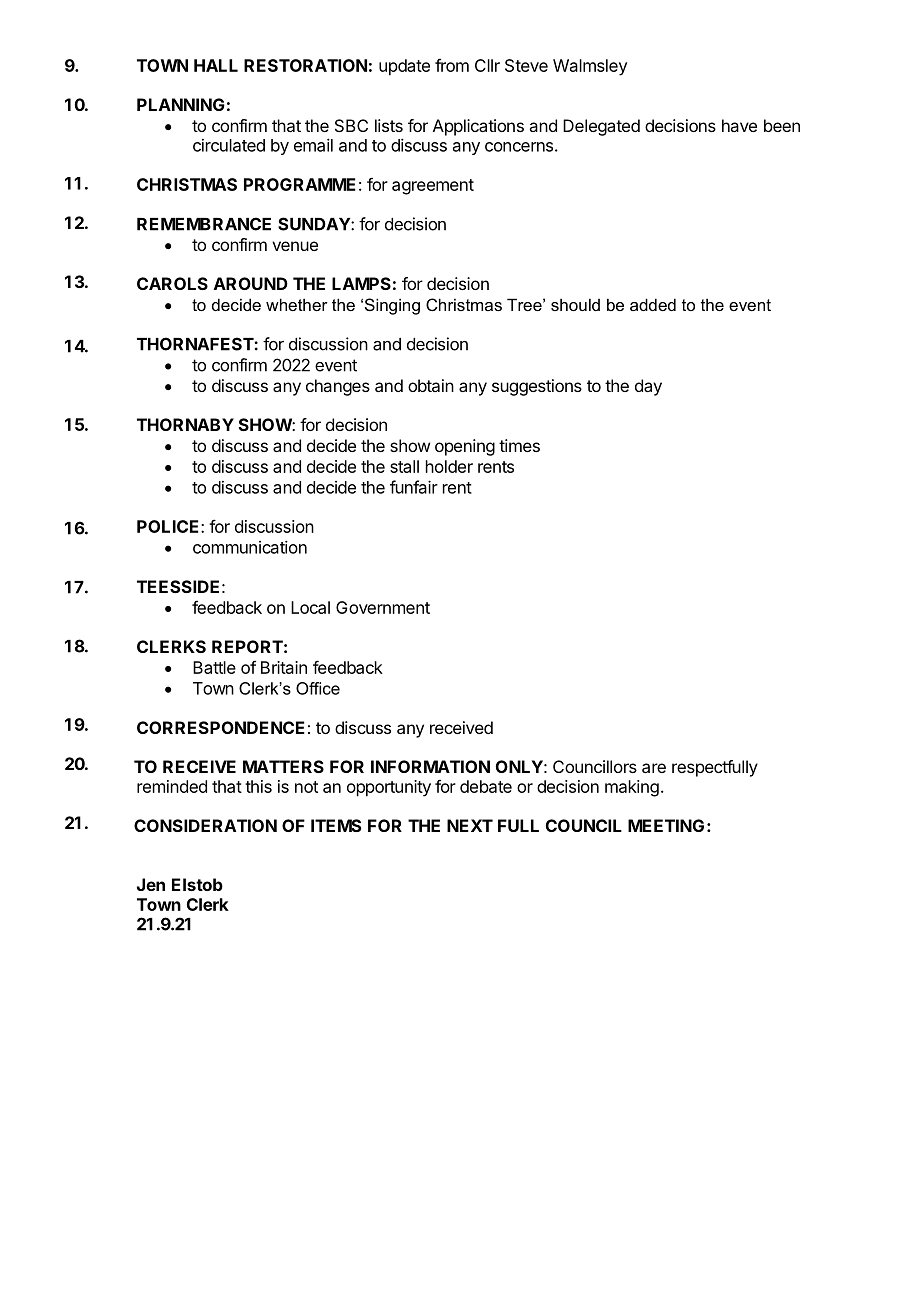  What do you see at coordinates (470, 825) in the screenshot?
I see `NEXT` at bounding box center [470, 825].
